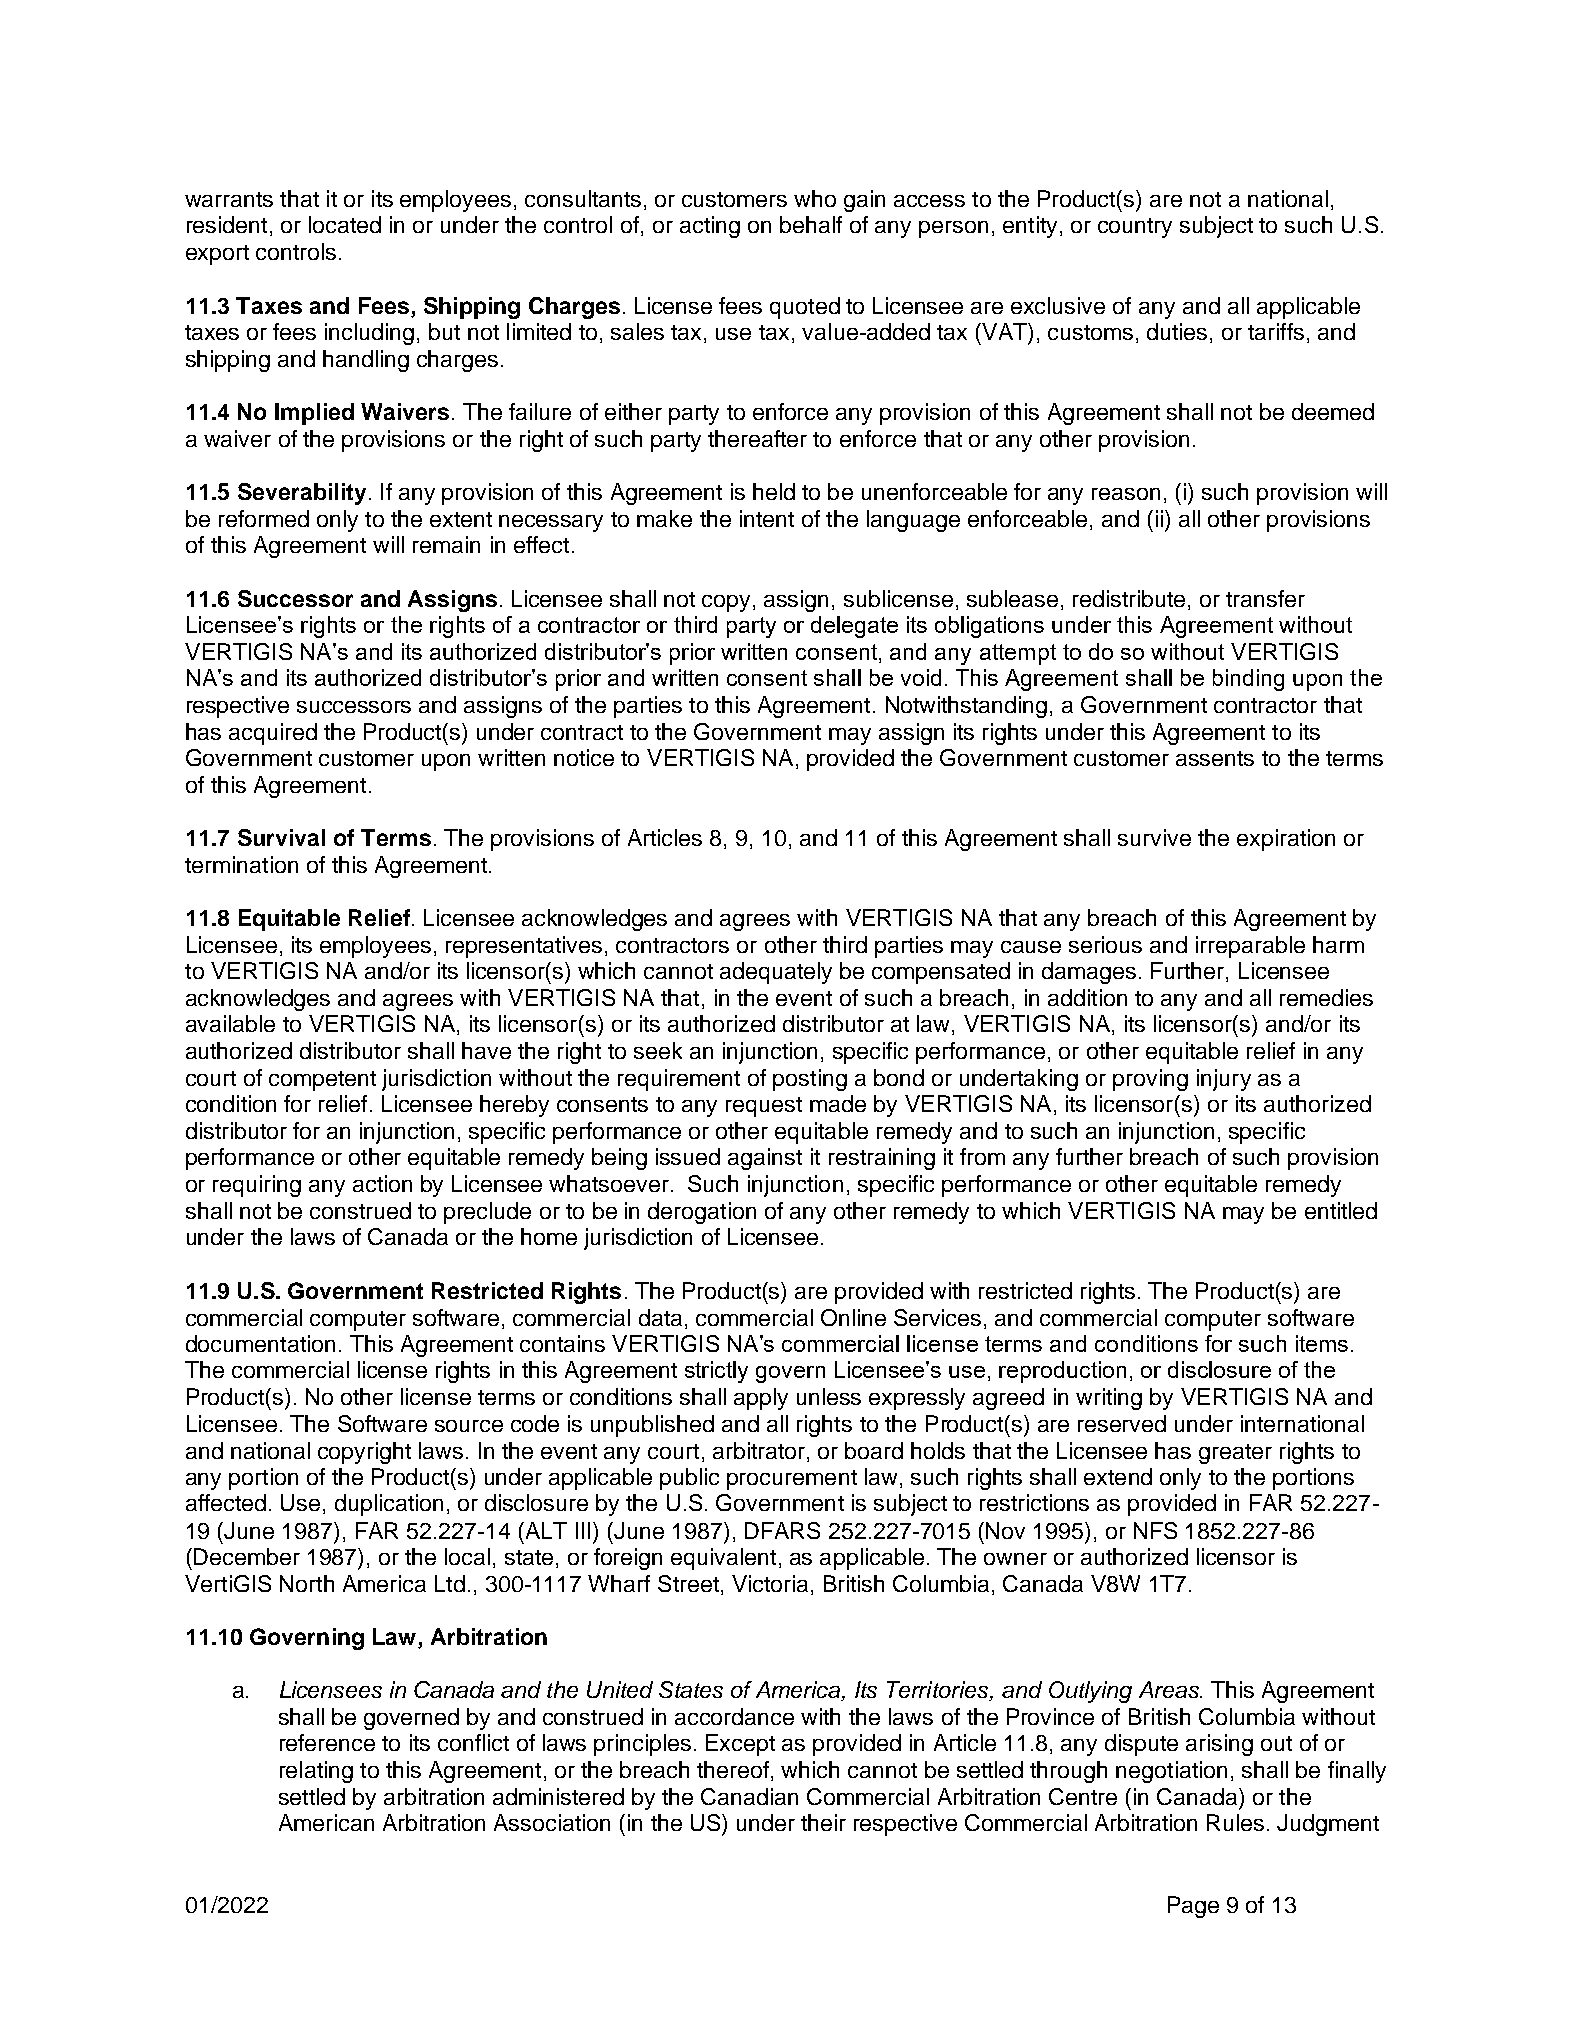 The image size is (1574, 2037). What do you see at coordinates (823, 1822) in the screenshot?
I see `their` at bounding box center [823, 1822].
